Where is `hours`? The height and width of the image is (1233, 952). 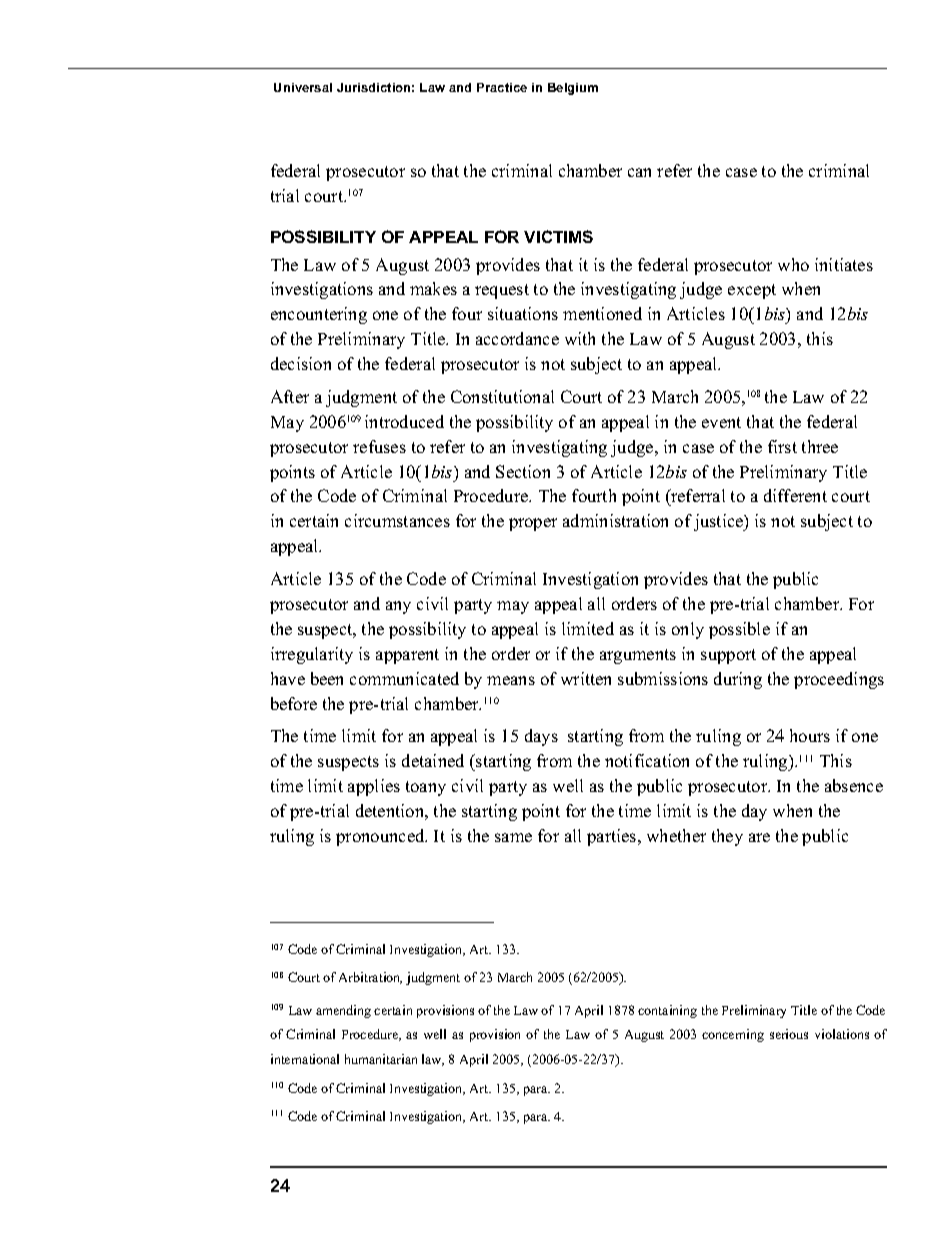
hours is located at coordinates (810, 735).
